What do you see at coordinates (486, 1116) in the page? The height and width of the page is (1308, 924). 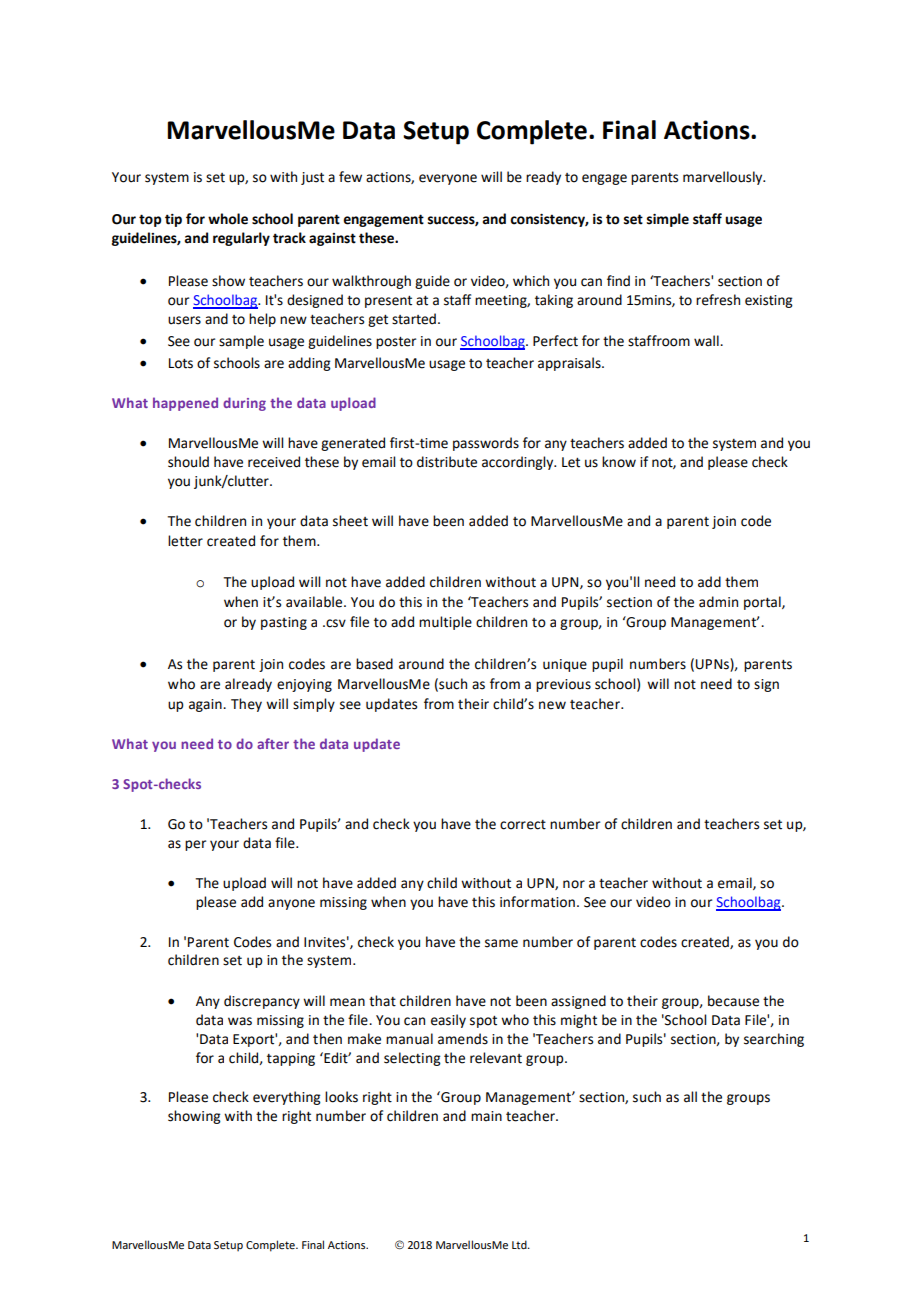 I see `main` at bounding box center [486, 1116].
